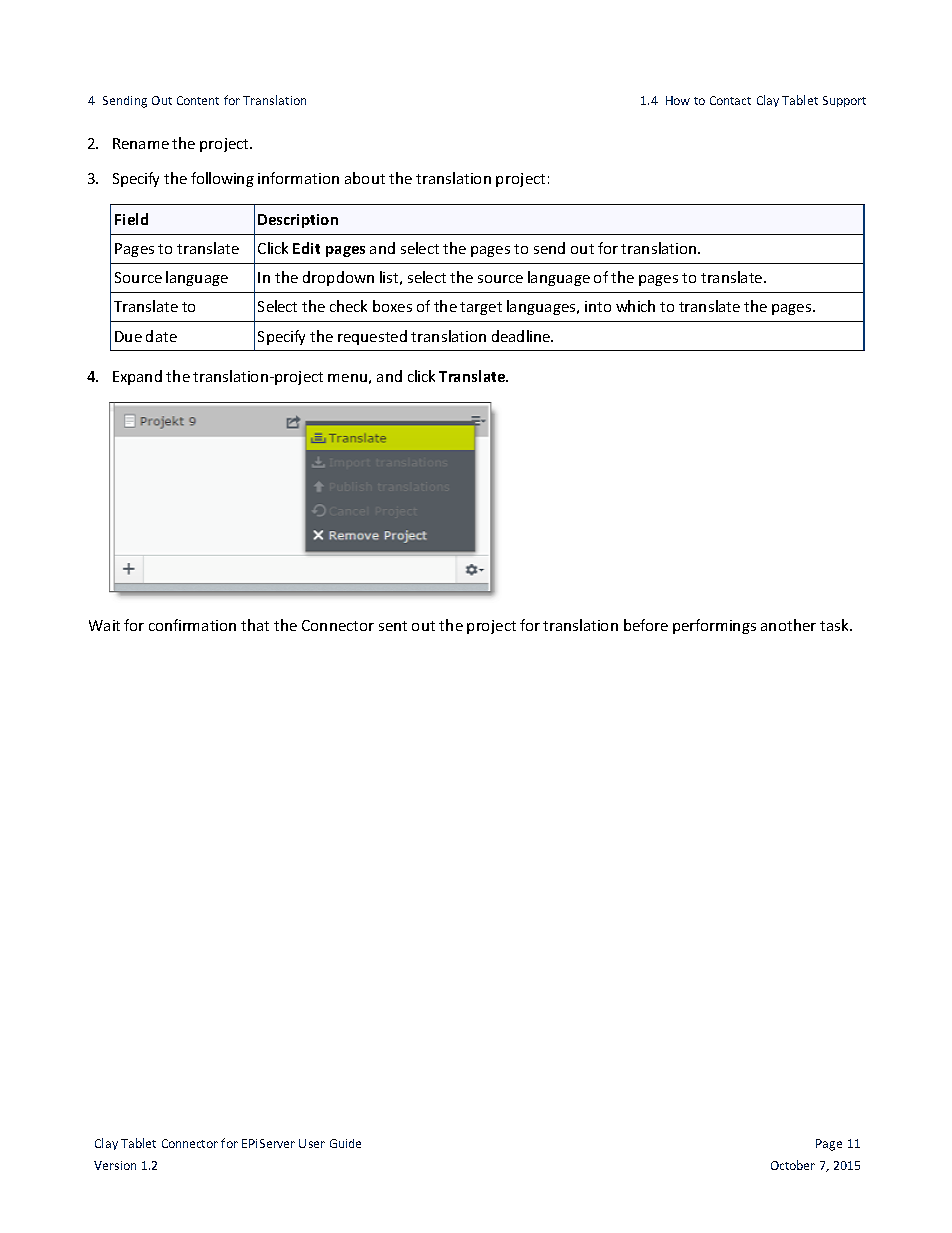 The width and height of the page is (952, 1233). Describe the element at coordinates (192, 625) in the page. I see `confirmation` at that location.
